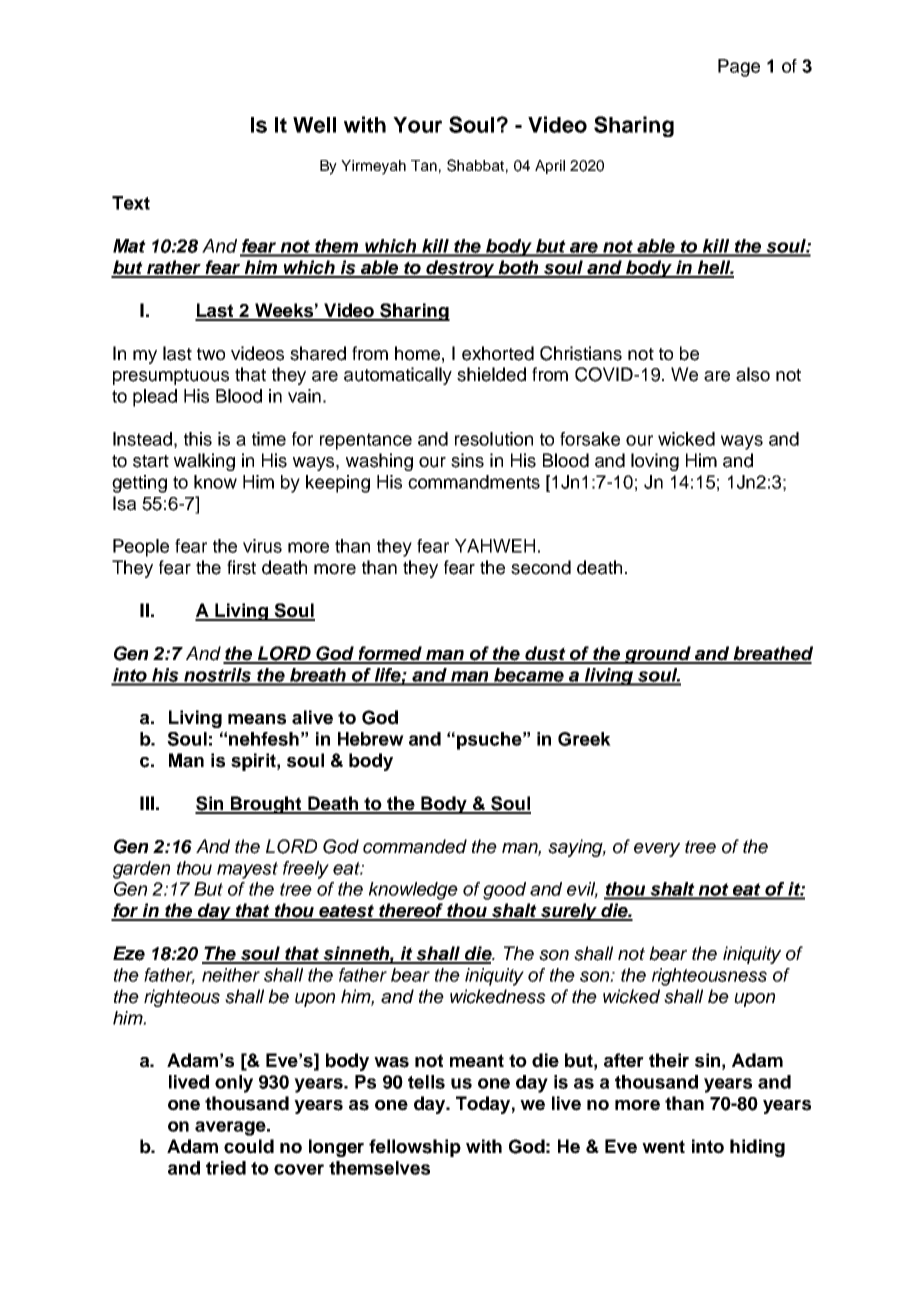 The height and width of the screenshot is (1308, 924). Describe the element at coordinates (241, 567) in the screenshot. I see `first` at that location.
